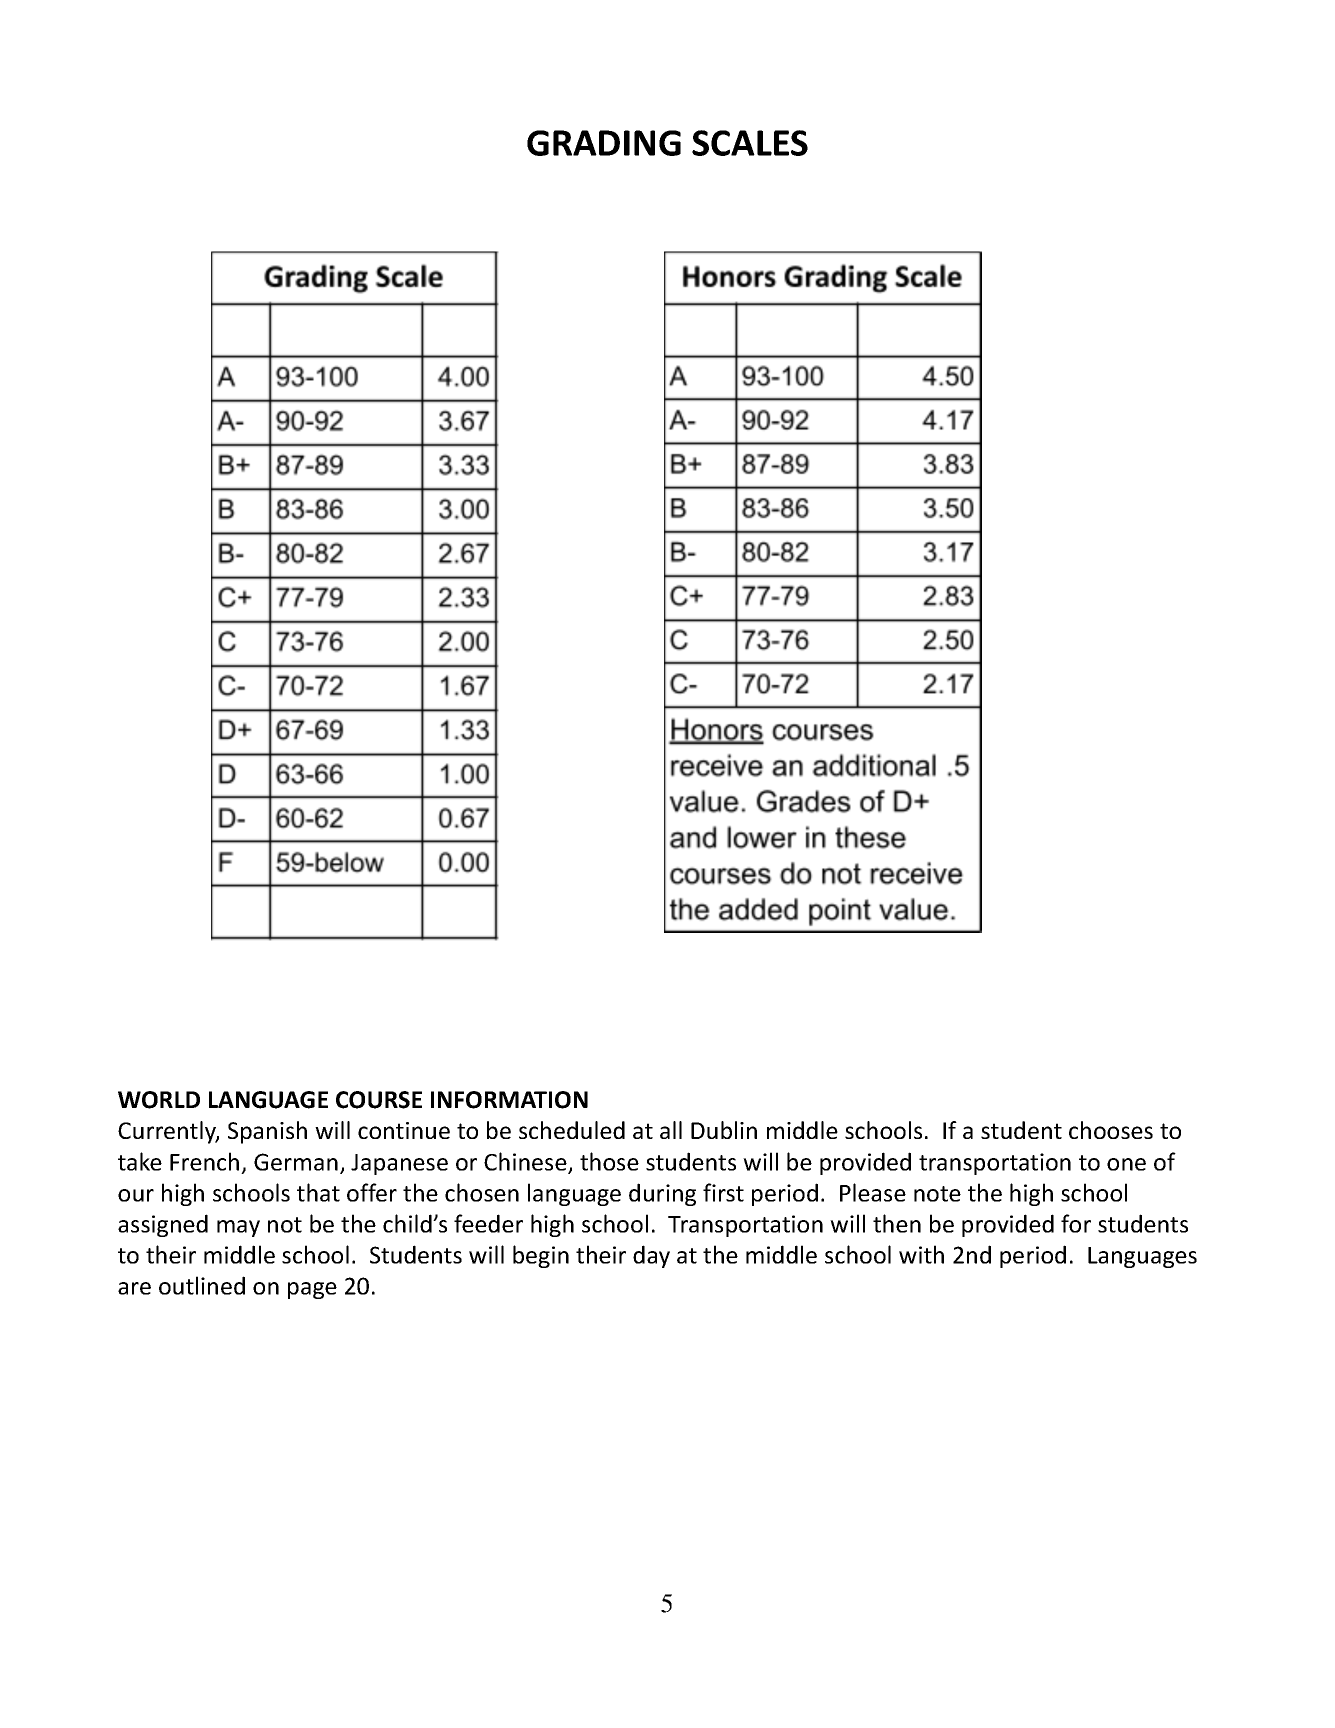 The height and width of the document is (1728, 1335). I want to click on may, so click(238, 1228).
